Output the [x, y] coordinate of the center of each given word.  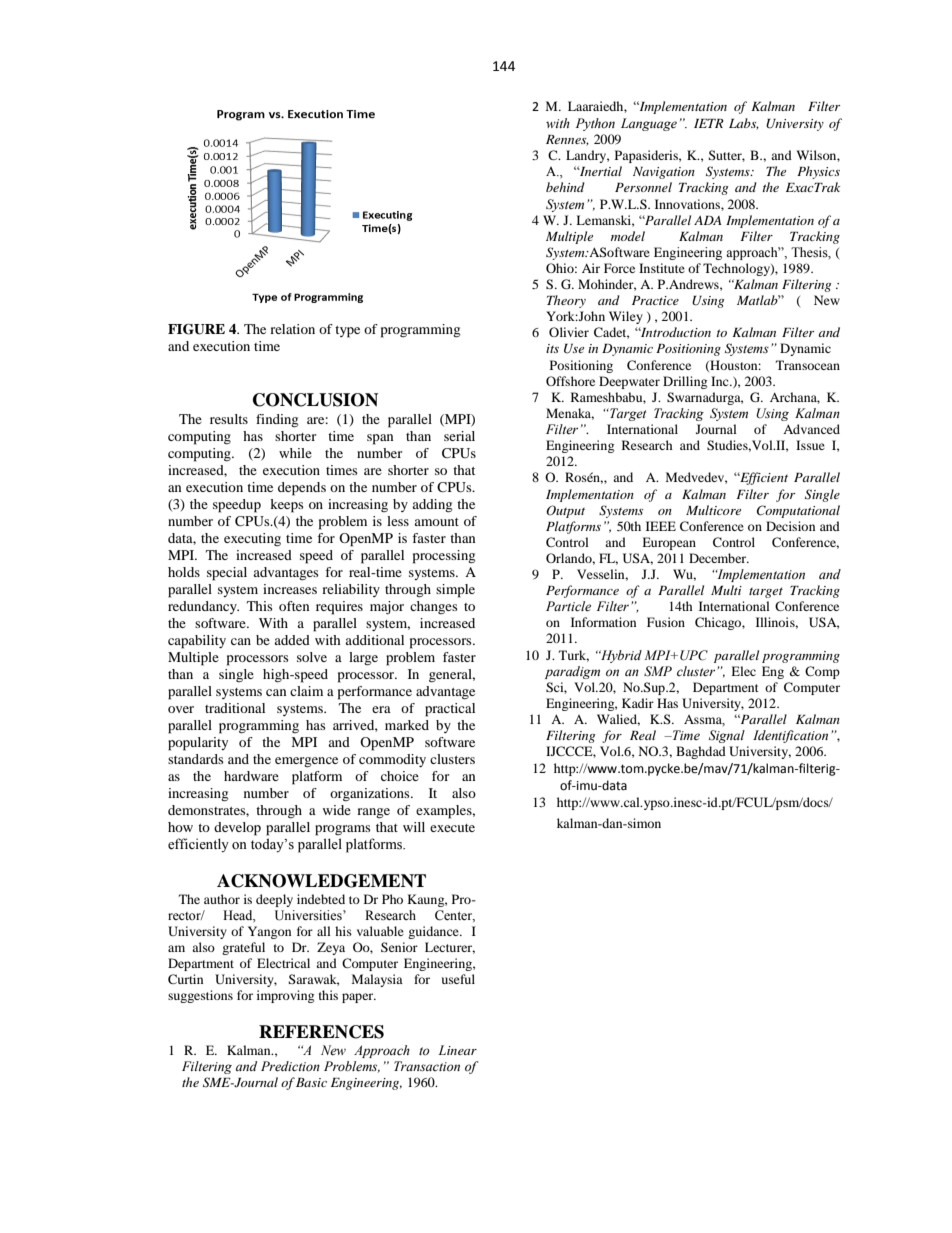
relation [292, 329]
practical [450, 710]
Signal [727, 736]
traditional [235, 708]
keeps [287, 506]
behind [565, 187]
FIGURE [196, 329]
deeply [274, 900]
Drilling [685, 382]
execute [452, 828]
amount [436, 522]
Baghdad [701, 752]
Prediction [290, 1066]
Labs [744, 124]
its [552, 348]
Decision [790, 526]
